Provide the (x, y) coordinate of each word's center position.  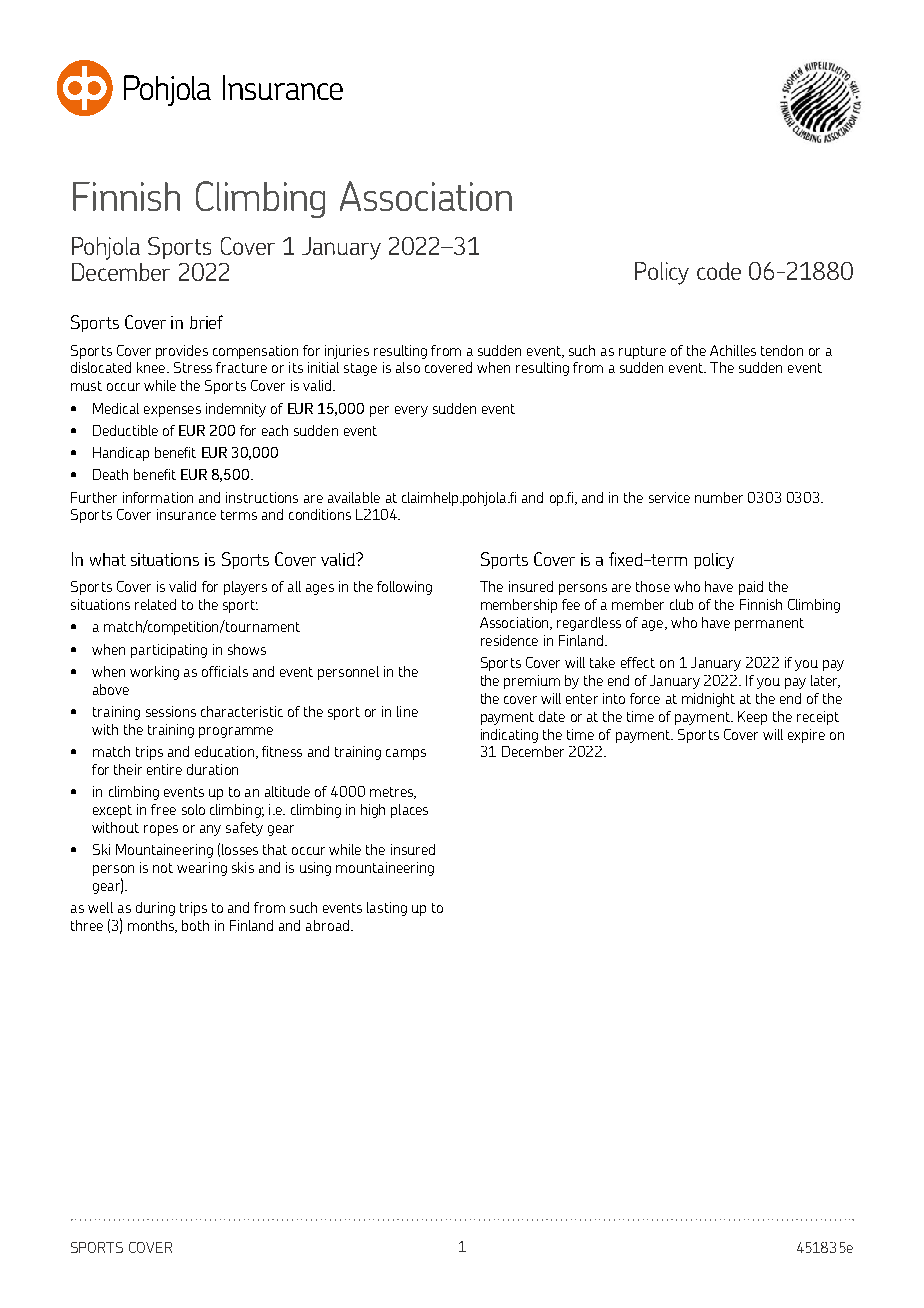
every (411, 411)
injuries (347, 352)
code (719, 271)
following (404, 588)
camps (406, 754)
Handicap (121, 454)
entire (164, 769)
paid (751, 588)
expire (806, 736)
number (719, 497)
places (409, 811)
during (155, 909)
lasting (387, 909)
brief (206, 322)
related (155, 604)
